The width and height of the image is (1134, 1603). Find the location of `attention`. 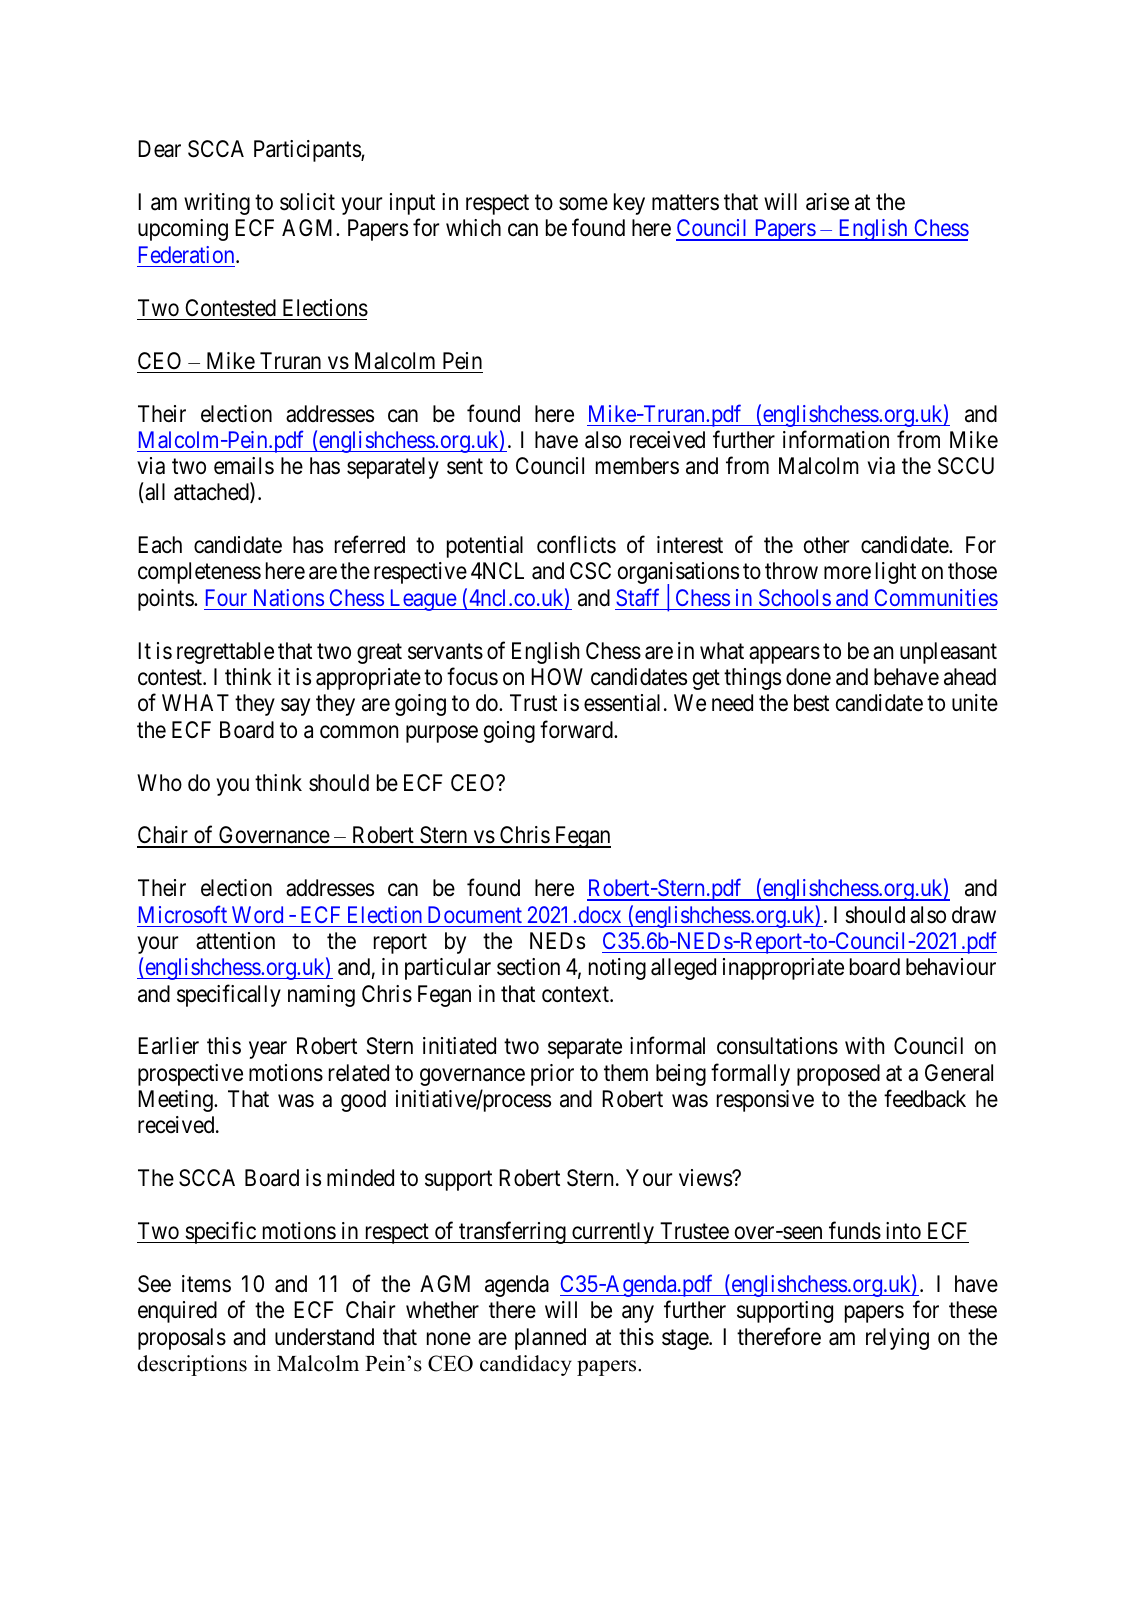

attention is located at coordinates (235, 941).
